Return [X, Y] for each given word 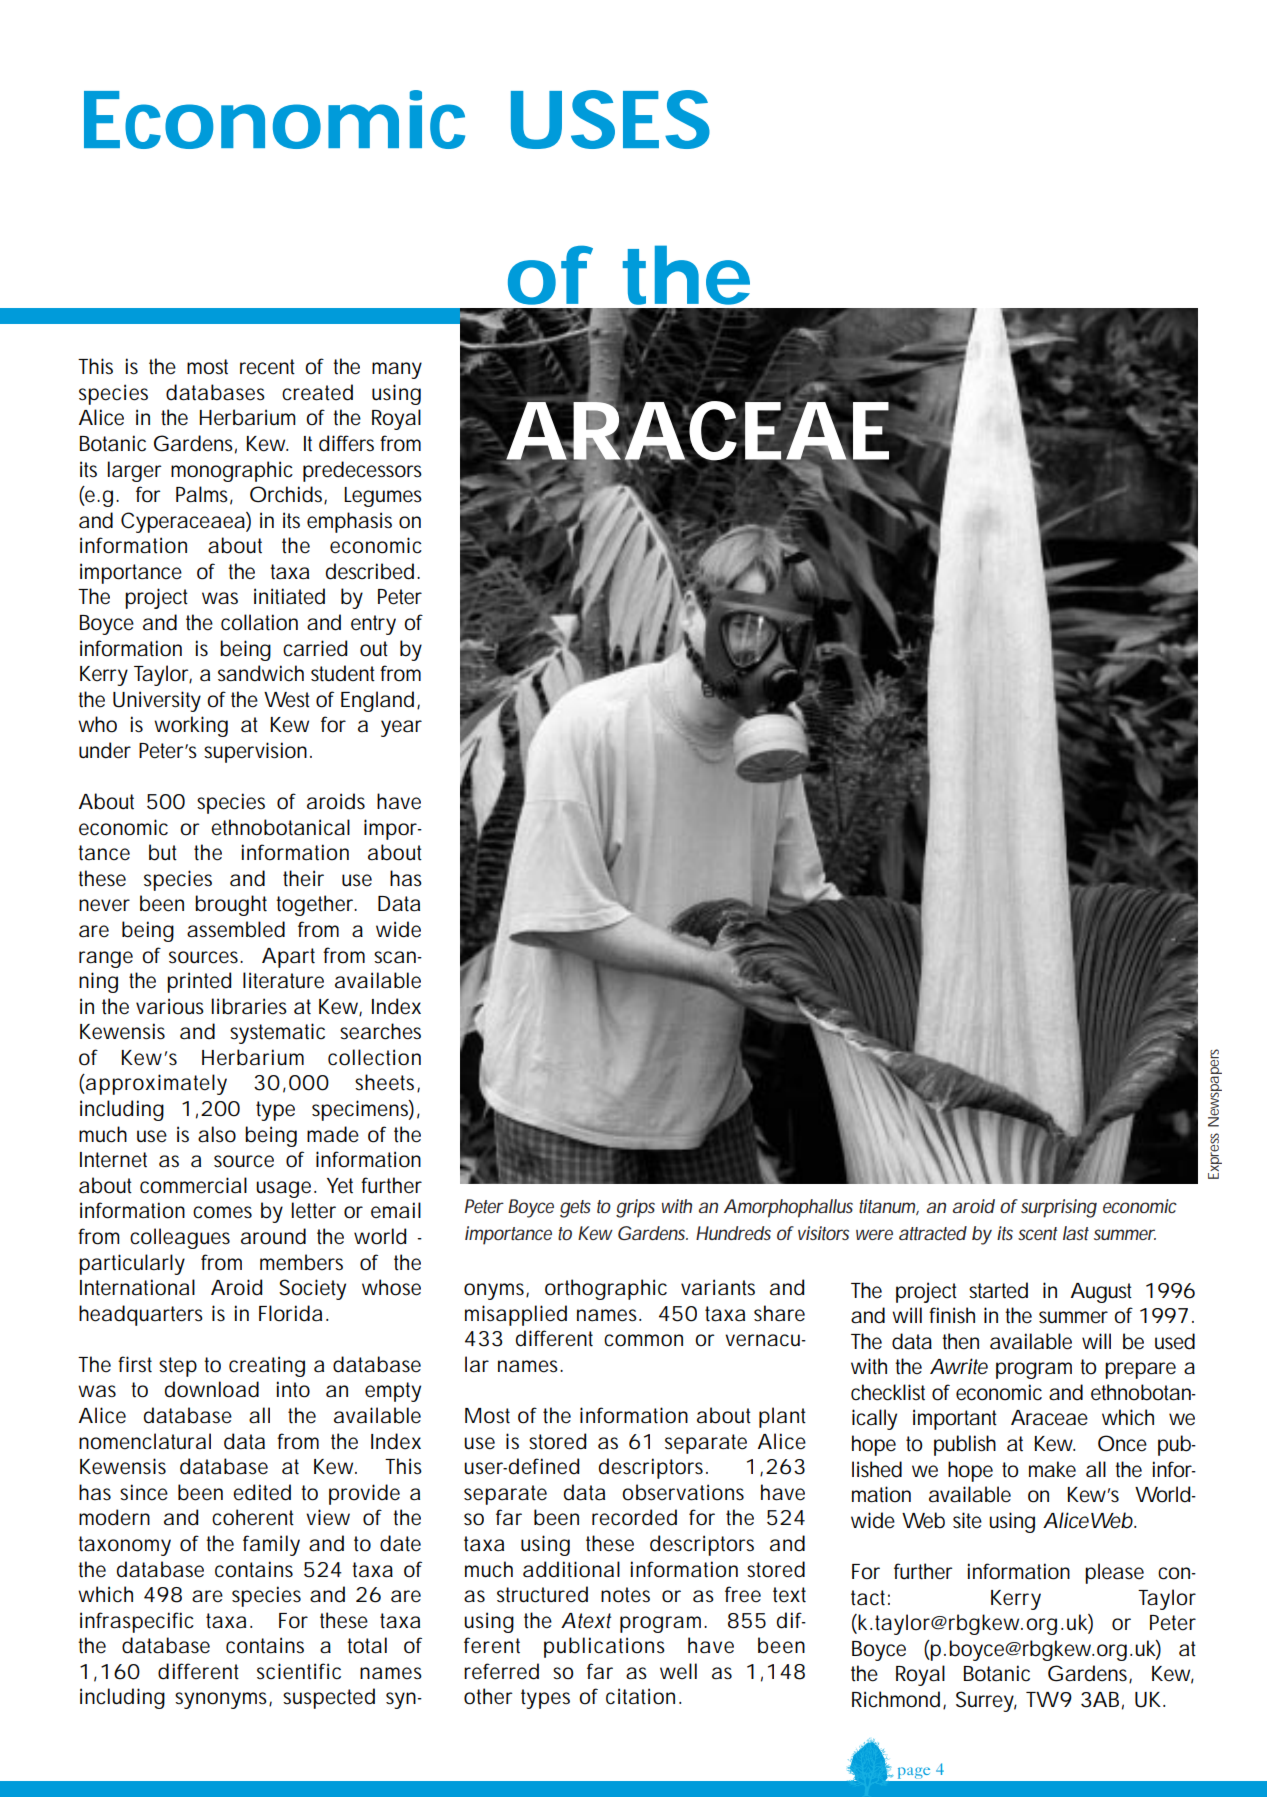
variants [718, 1287]
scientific [299, 1671]
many [397, 370]
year [401, 728]
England [377, 701]
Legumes [383, 497]
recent [267, 367]
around [273, 1236]
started [998, 1290]
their [303, 878]
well [678, 1671]
